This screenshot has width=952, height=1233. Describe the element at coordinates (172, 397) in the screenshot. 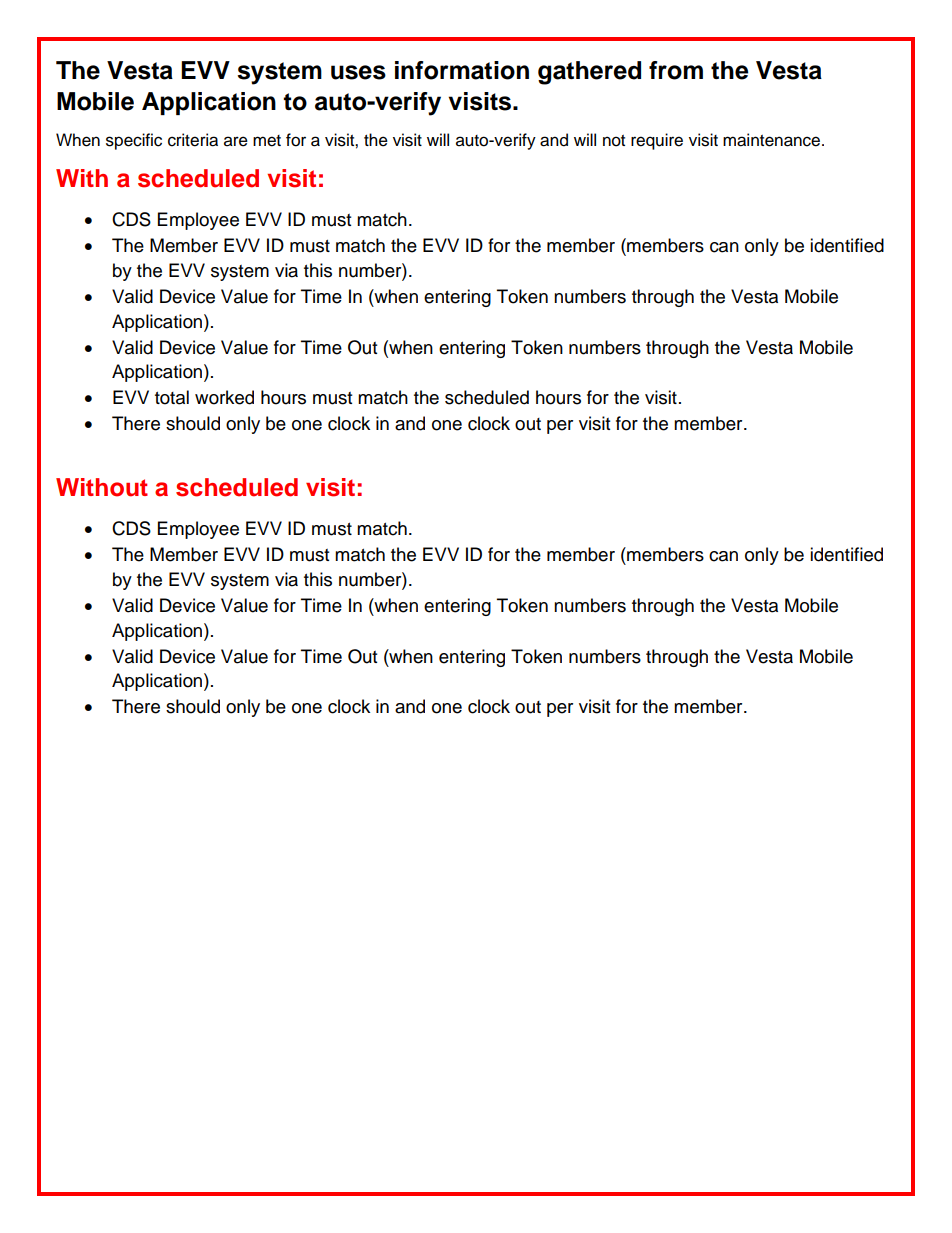

I see `total` at that location.
